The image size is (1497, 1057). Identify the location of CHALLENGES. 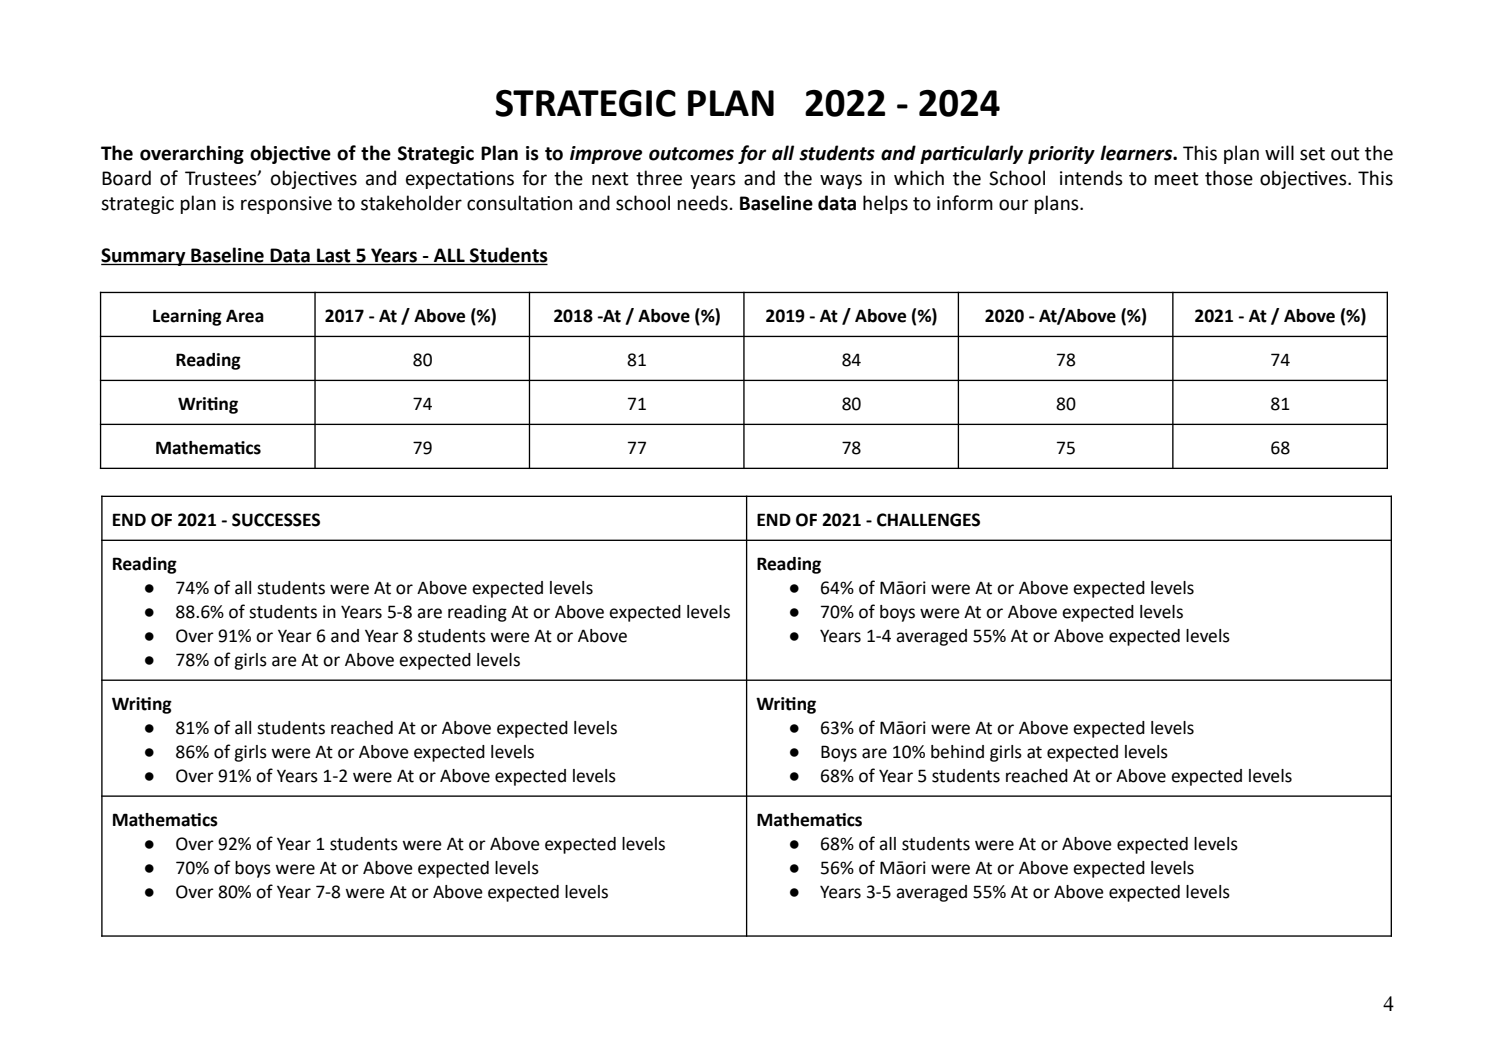
(928, 520).
